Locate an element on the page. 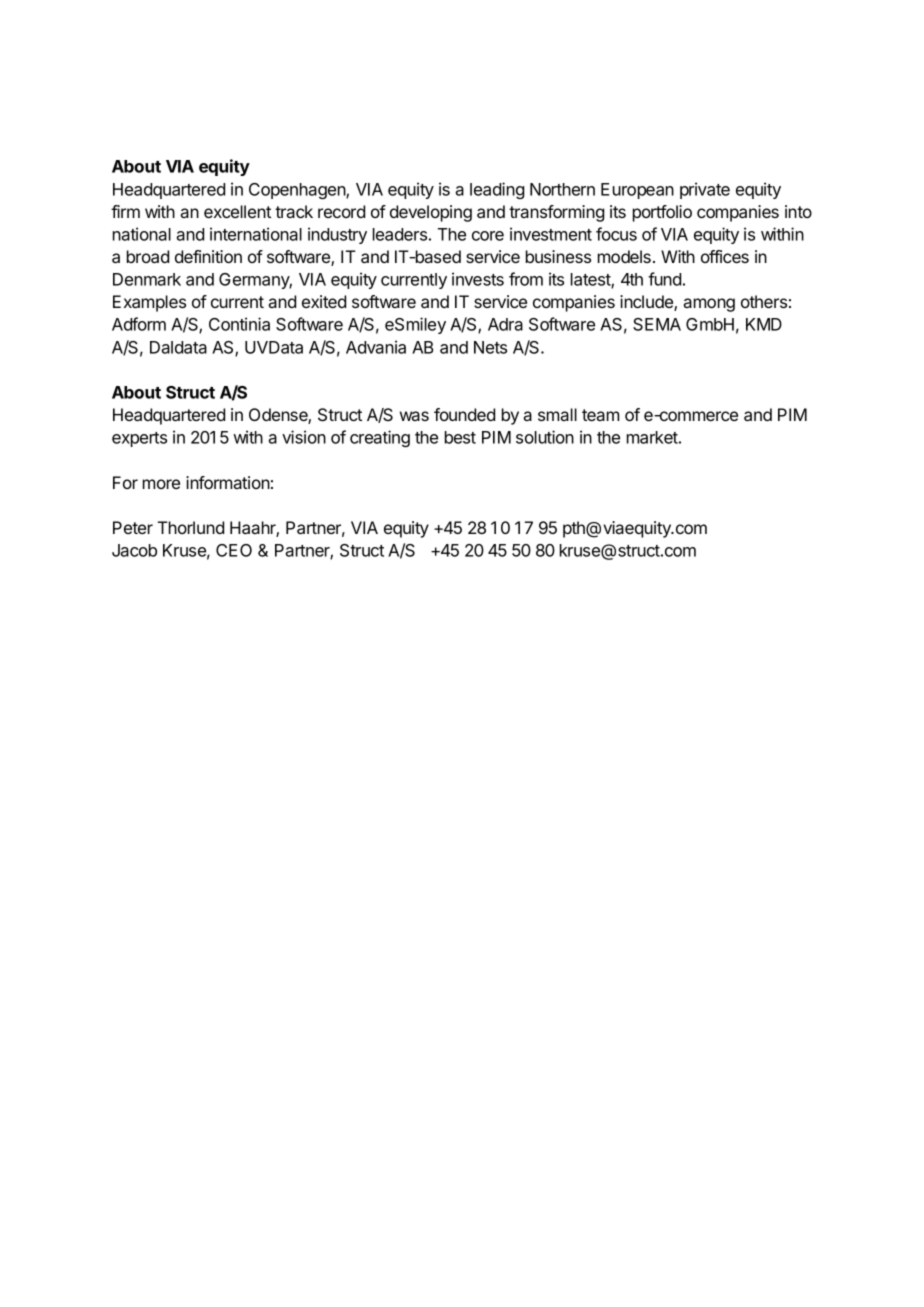 The width and height of the page is (924, 1307). experts is located at coordinates (139, 439).
